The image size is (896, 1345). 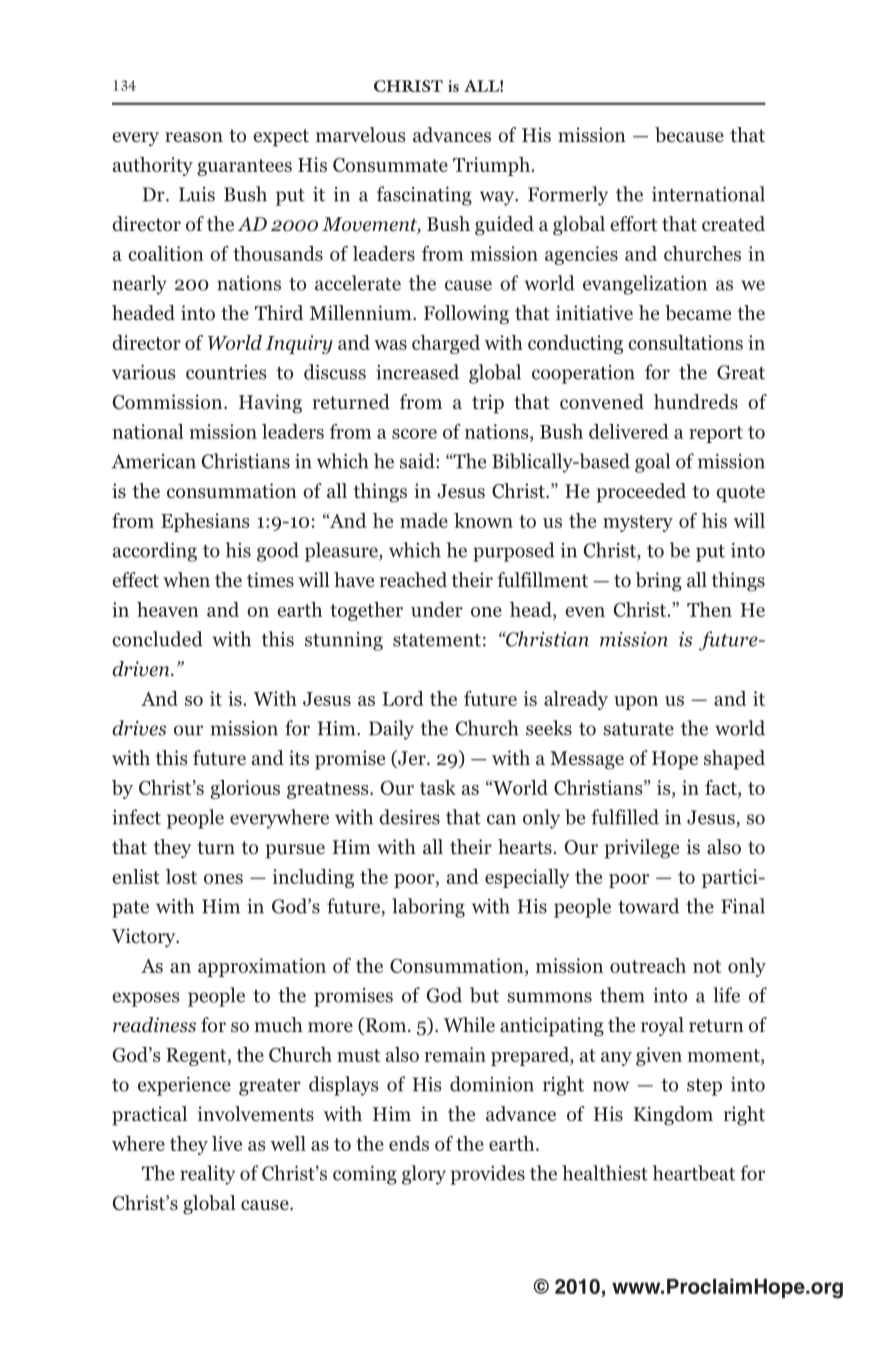 I want to click on ends, so click(x=409, y=1143).
